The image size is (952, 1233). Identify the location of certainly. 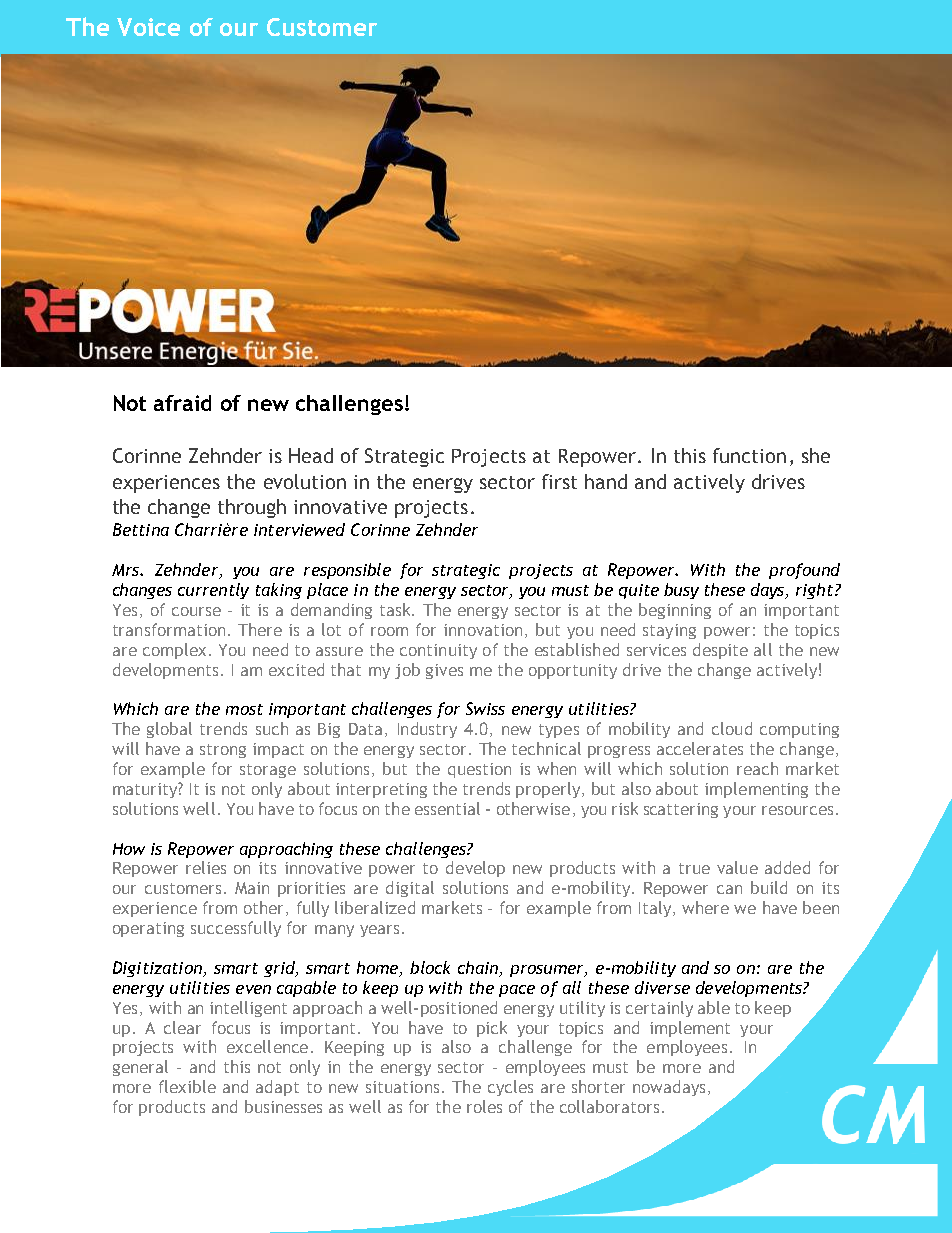
(659, 1009).
